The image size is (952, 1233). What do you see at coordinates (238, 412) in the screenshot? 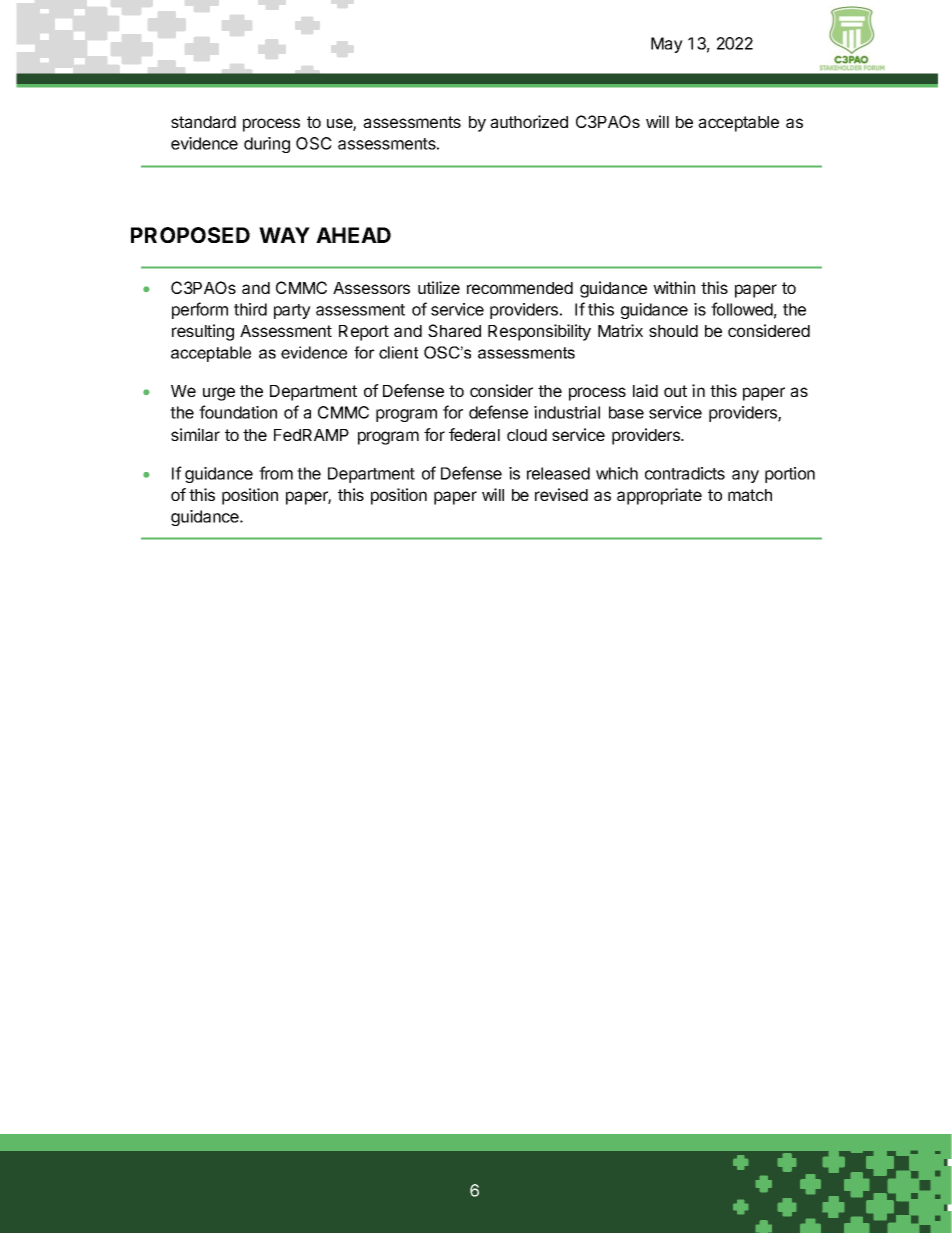
I see `foundation` at bounding box center [238, 412].
